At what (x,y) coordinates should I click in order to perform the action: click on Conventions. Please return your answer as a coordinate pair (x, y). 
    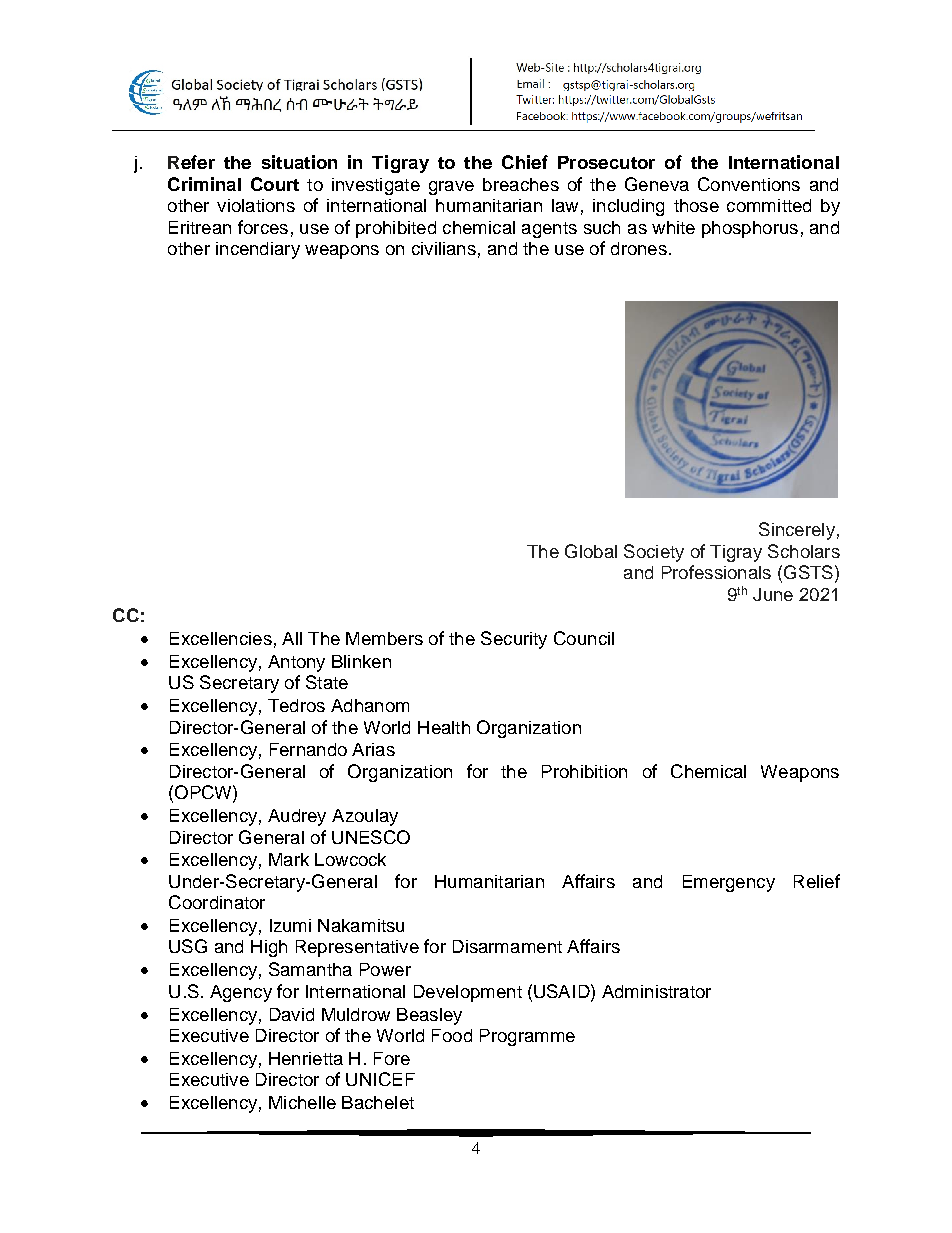
    Looking at the image, I should click on (749, 184).
